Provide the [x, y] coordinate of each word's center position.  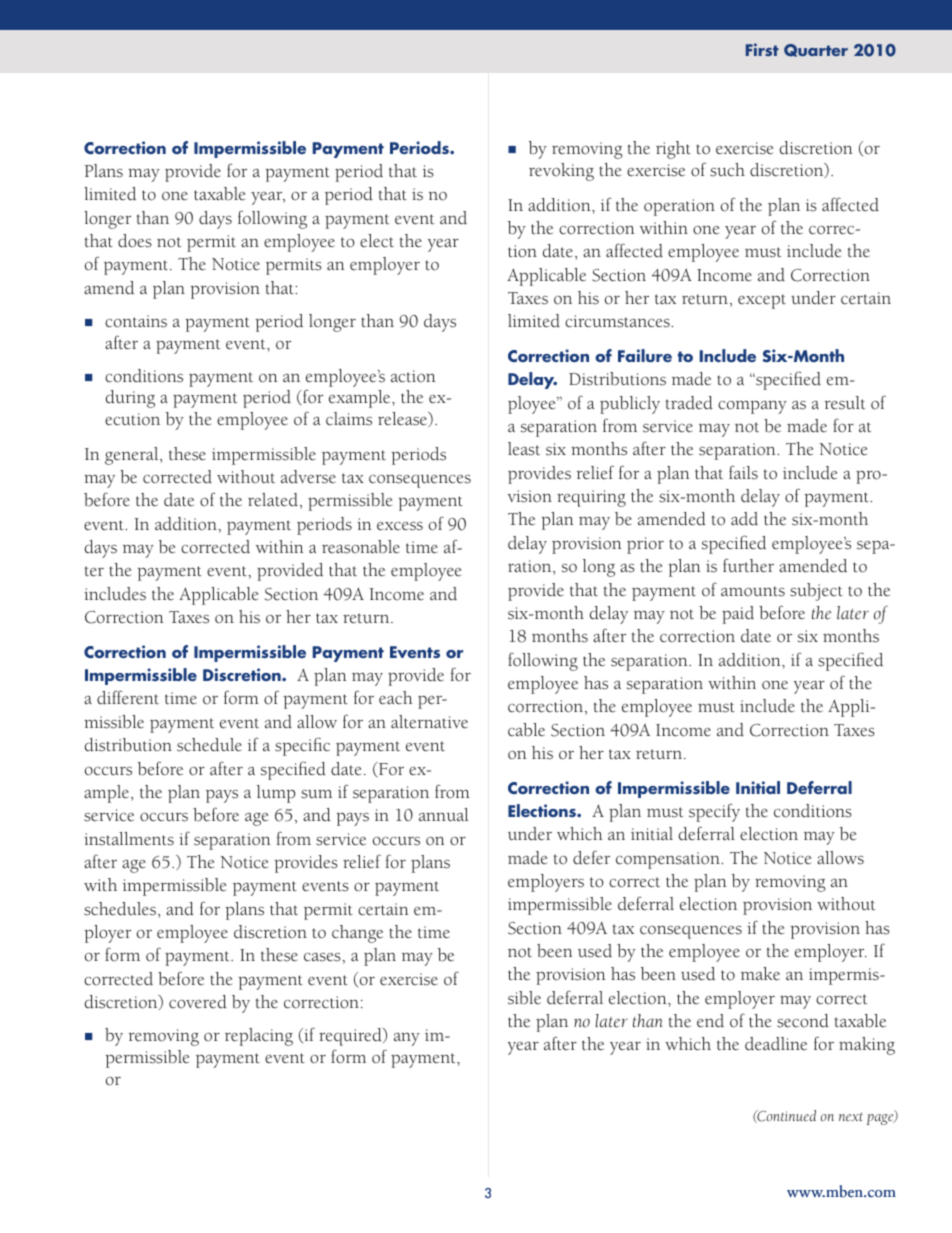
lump [276, 794]
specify [714, 812]
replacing [259, 1037]
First [762, 49]
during [130, 399]
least [524, 449]
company [752, 407]
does [135, 241]
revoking [561, 172]
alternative [429, 722]
